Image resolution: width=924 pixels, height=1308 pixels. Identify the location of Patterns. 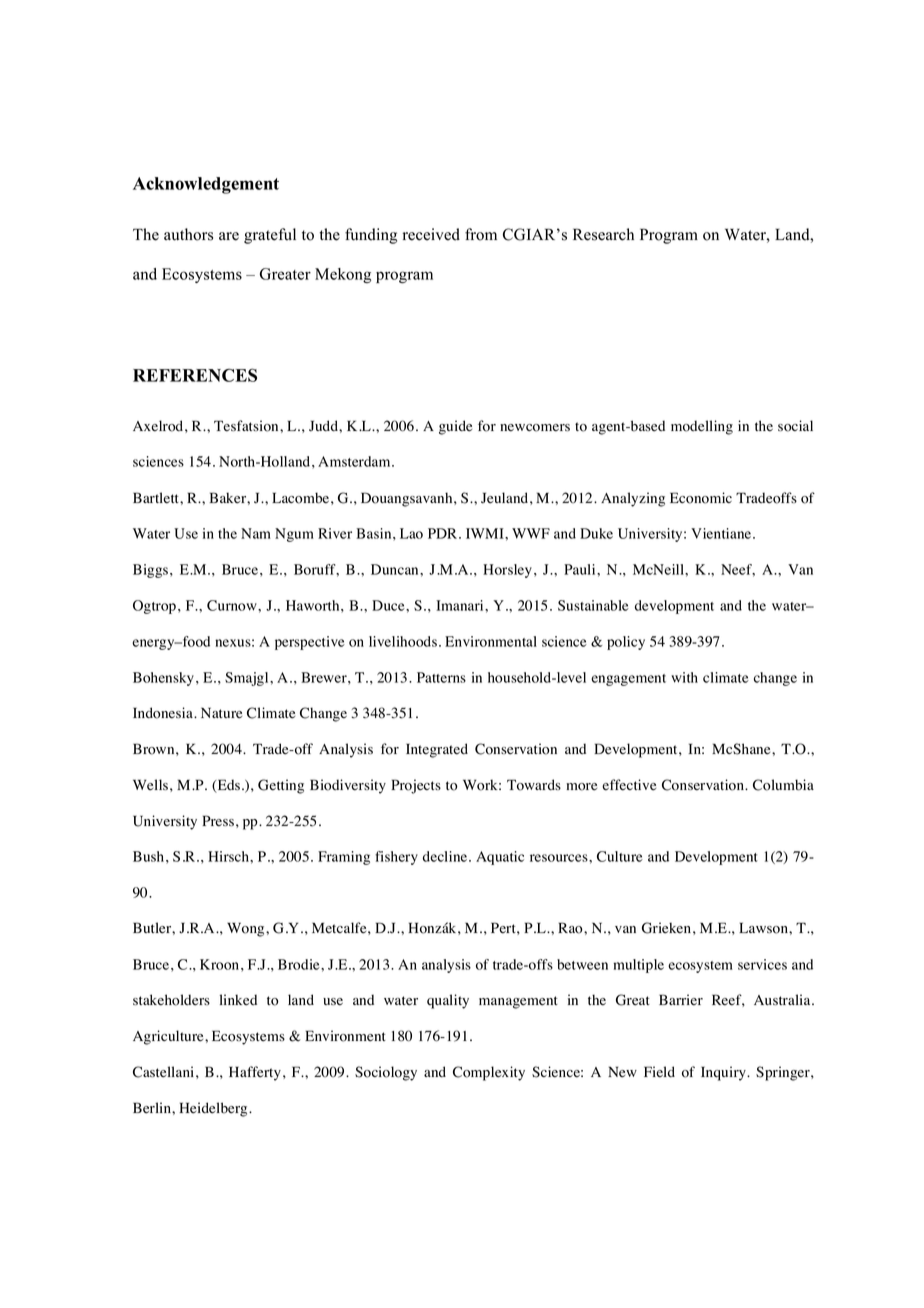
(441, 677).
